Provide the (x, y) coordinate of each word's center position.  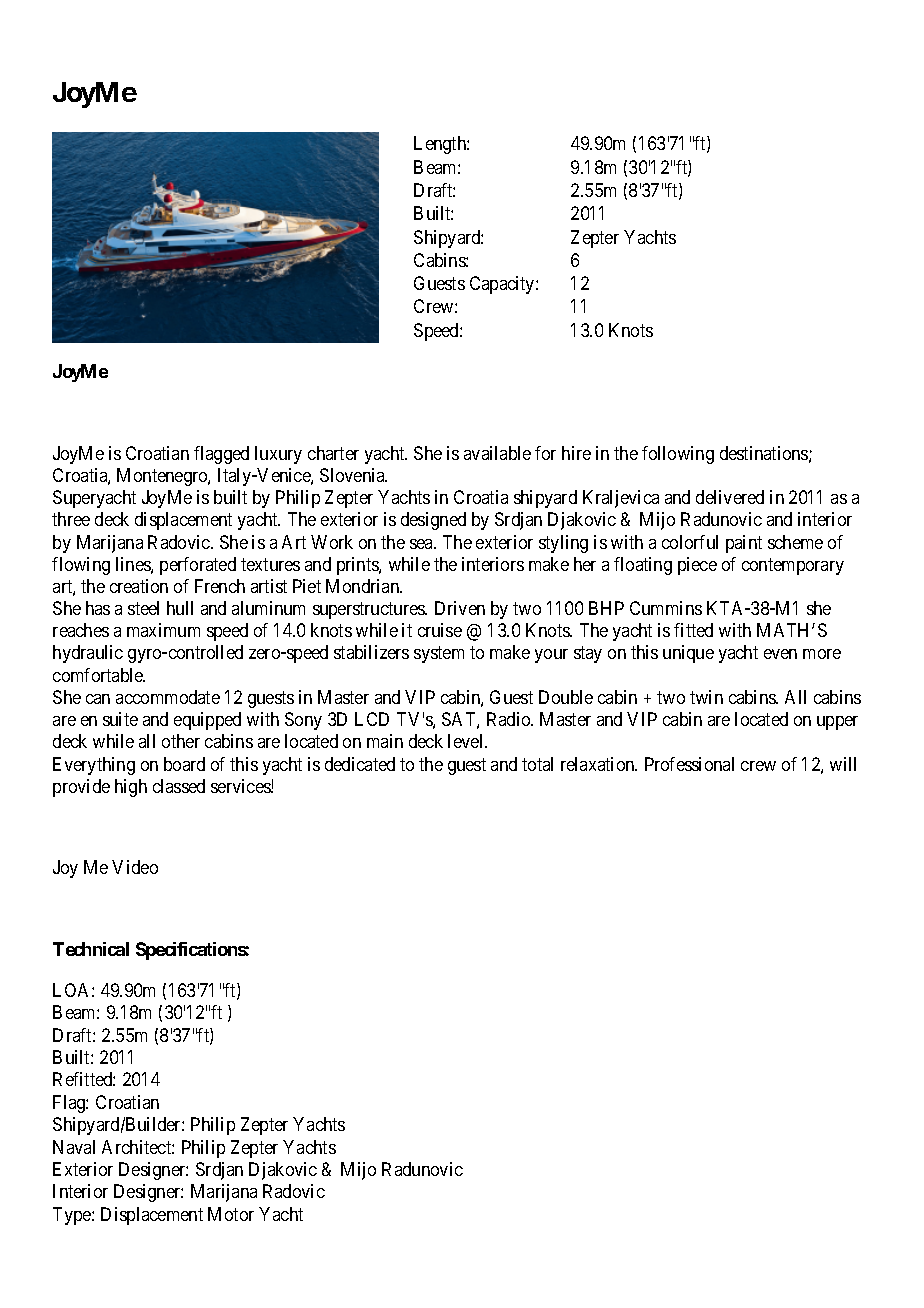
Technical (91, 949)
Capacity (503, 285)
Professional (689, 764)
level (467, 741)
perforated (198, 566)
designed (433, 521)
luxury (278, 455)
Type (73, 1216)
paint (744, 544)
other (181, 741)
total (537, 764)
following (678, 455)
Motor (231, 1214)
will (843, 764)
